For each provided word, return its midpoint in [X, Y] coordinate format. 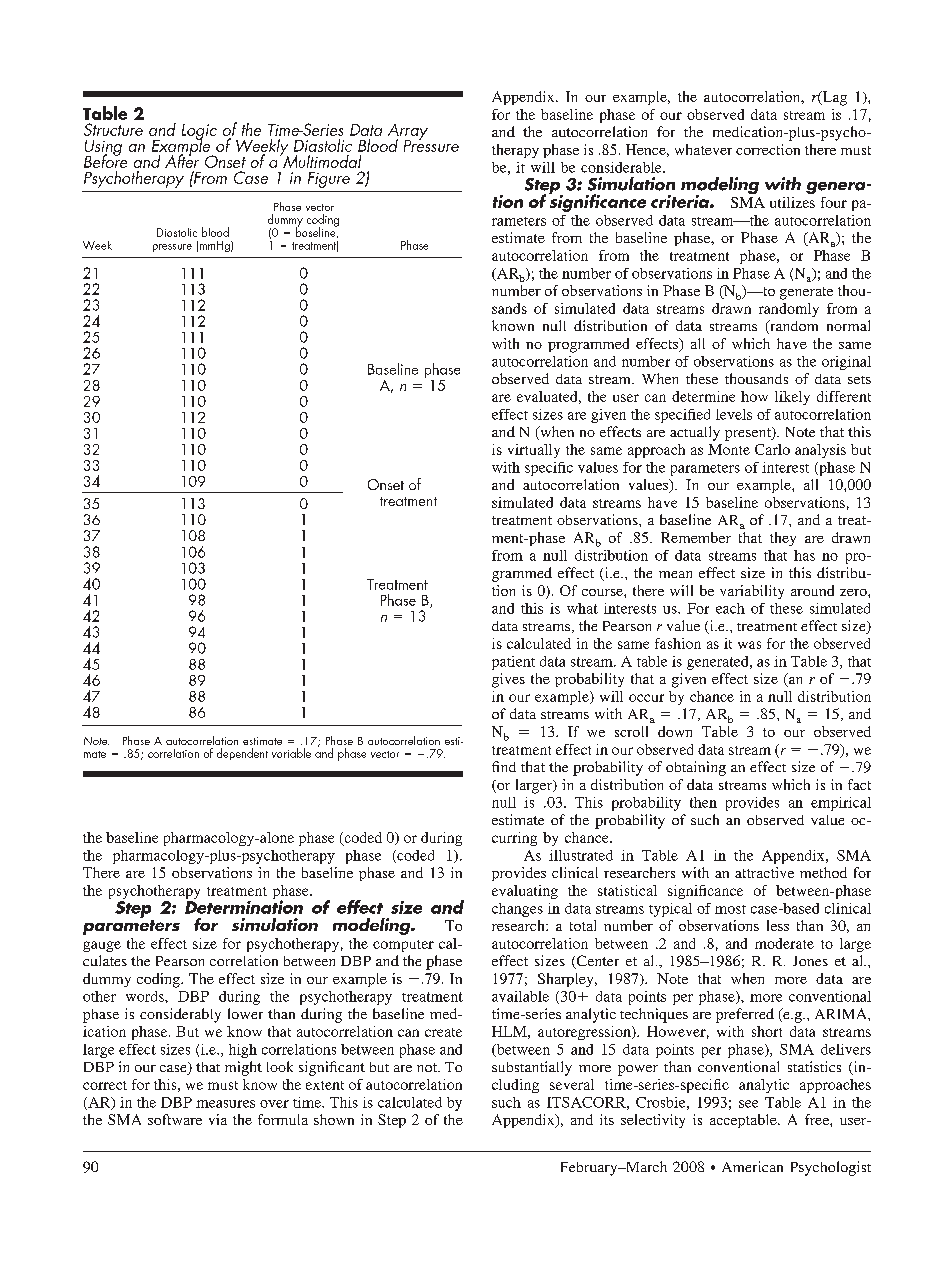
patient [513, 663]
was [749, 645]
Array [408, 133]
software [175, 1119]
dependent [242, 754]
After [182, 160]
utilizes [792, 202]
